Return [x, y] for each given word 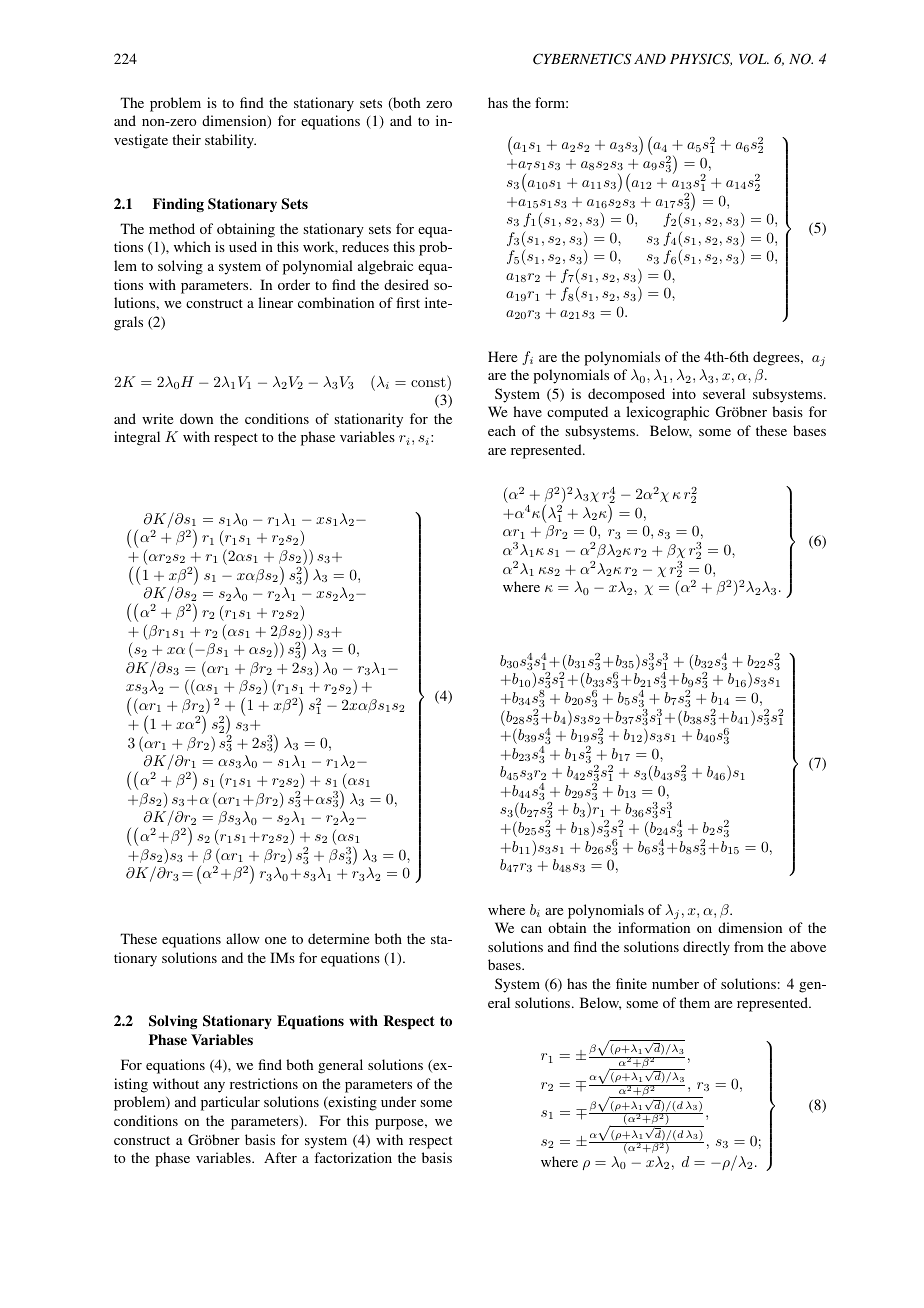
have [527, 411]
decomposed [626, 395]
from [749, 946]
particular [230, 1103]
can [531, 929]
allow [243, 938]
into [684, 393]
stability [230, 141]
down [196, 418]
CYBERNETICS [582, 59]
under [398, 1101]
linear [275, 302]
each [502, 430]
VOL [754, 59]
